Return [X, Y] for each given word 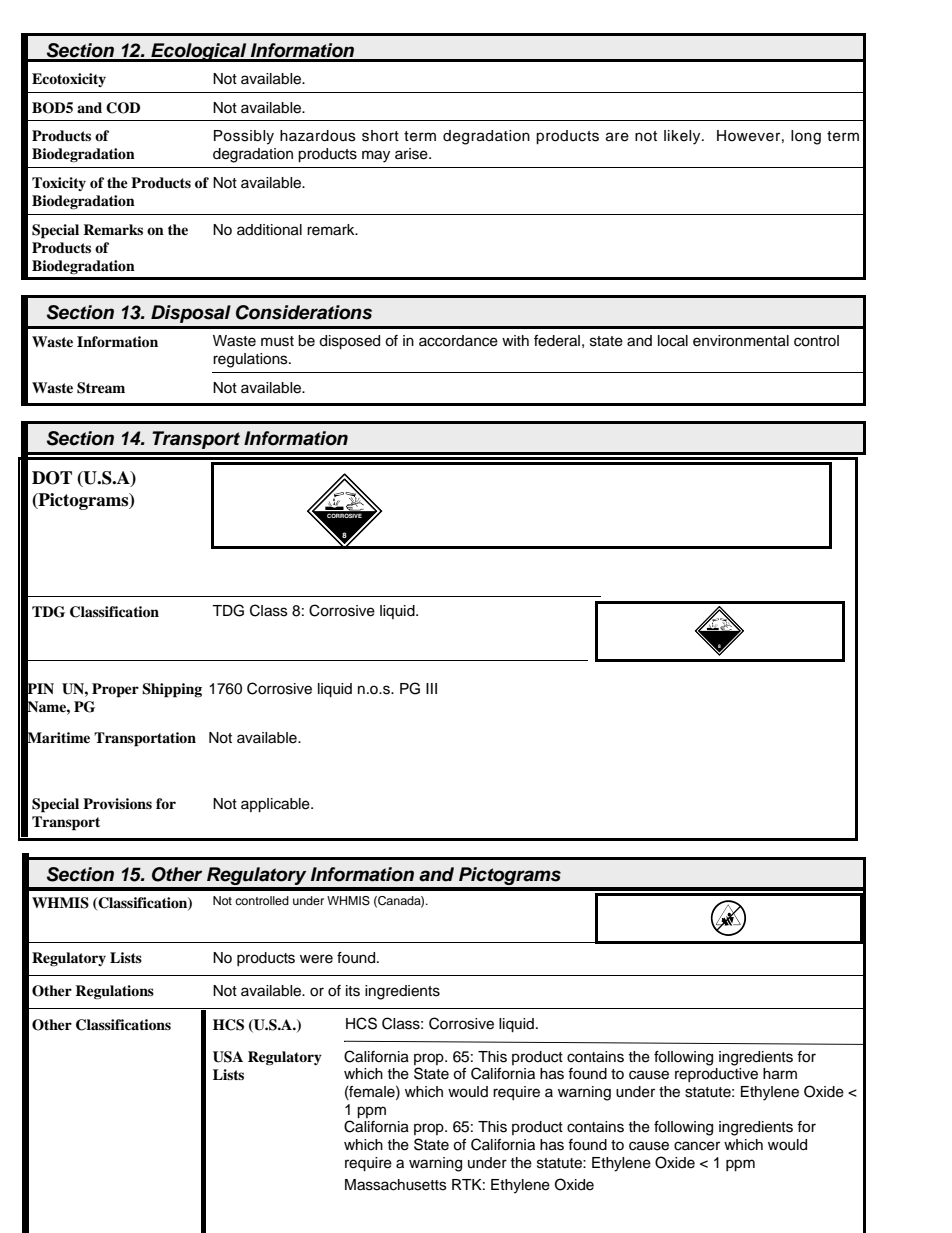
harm [780, 1074]
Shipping [172, 690]
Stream [101, 388]
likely [683, 137]
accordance [458, 341]
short [380, 136]
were [316, 959]
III [431, 688]
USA [228, 1057]
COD [123, 108]
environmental [741, 341]
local [673, 341]
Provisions [117, 804]
